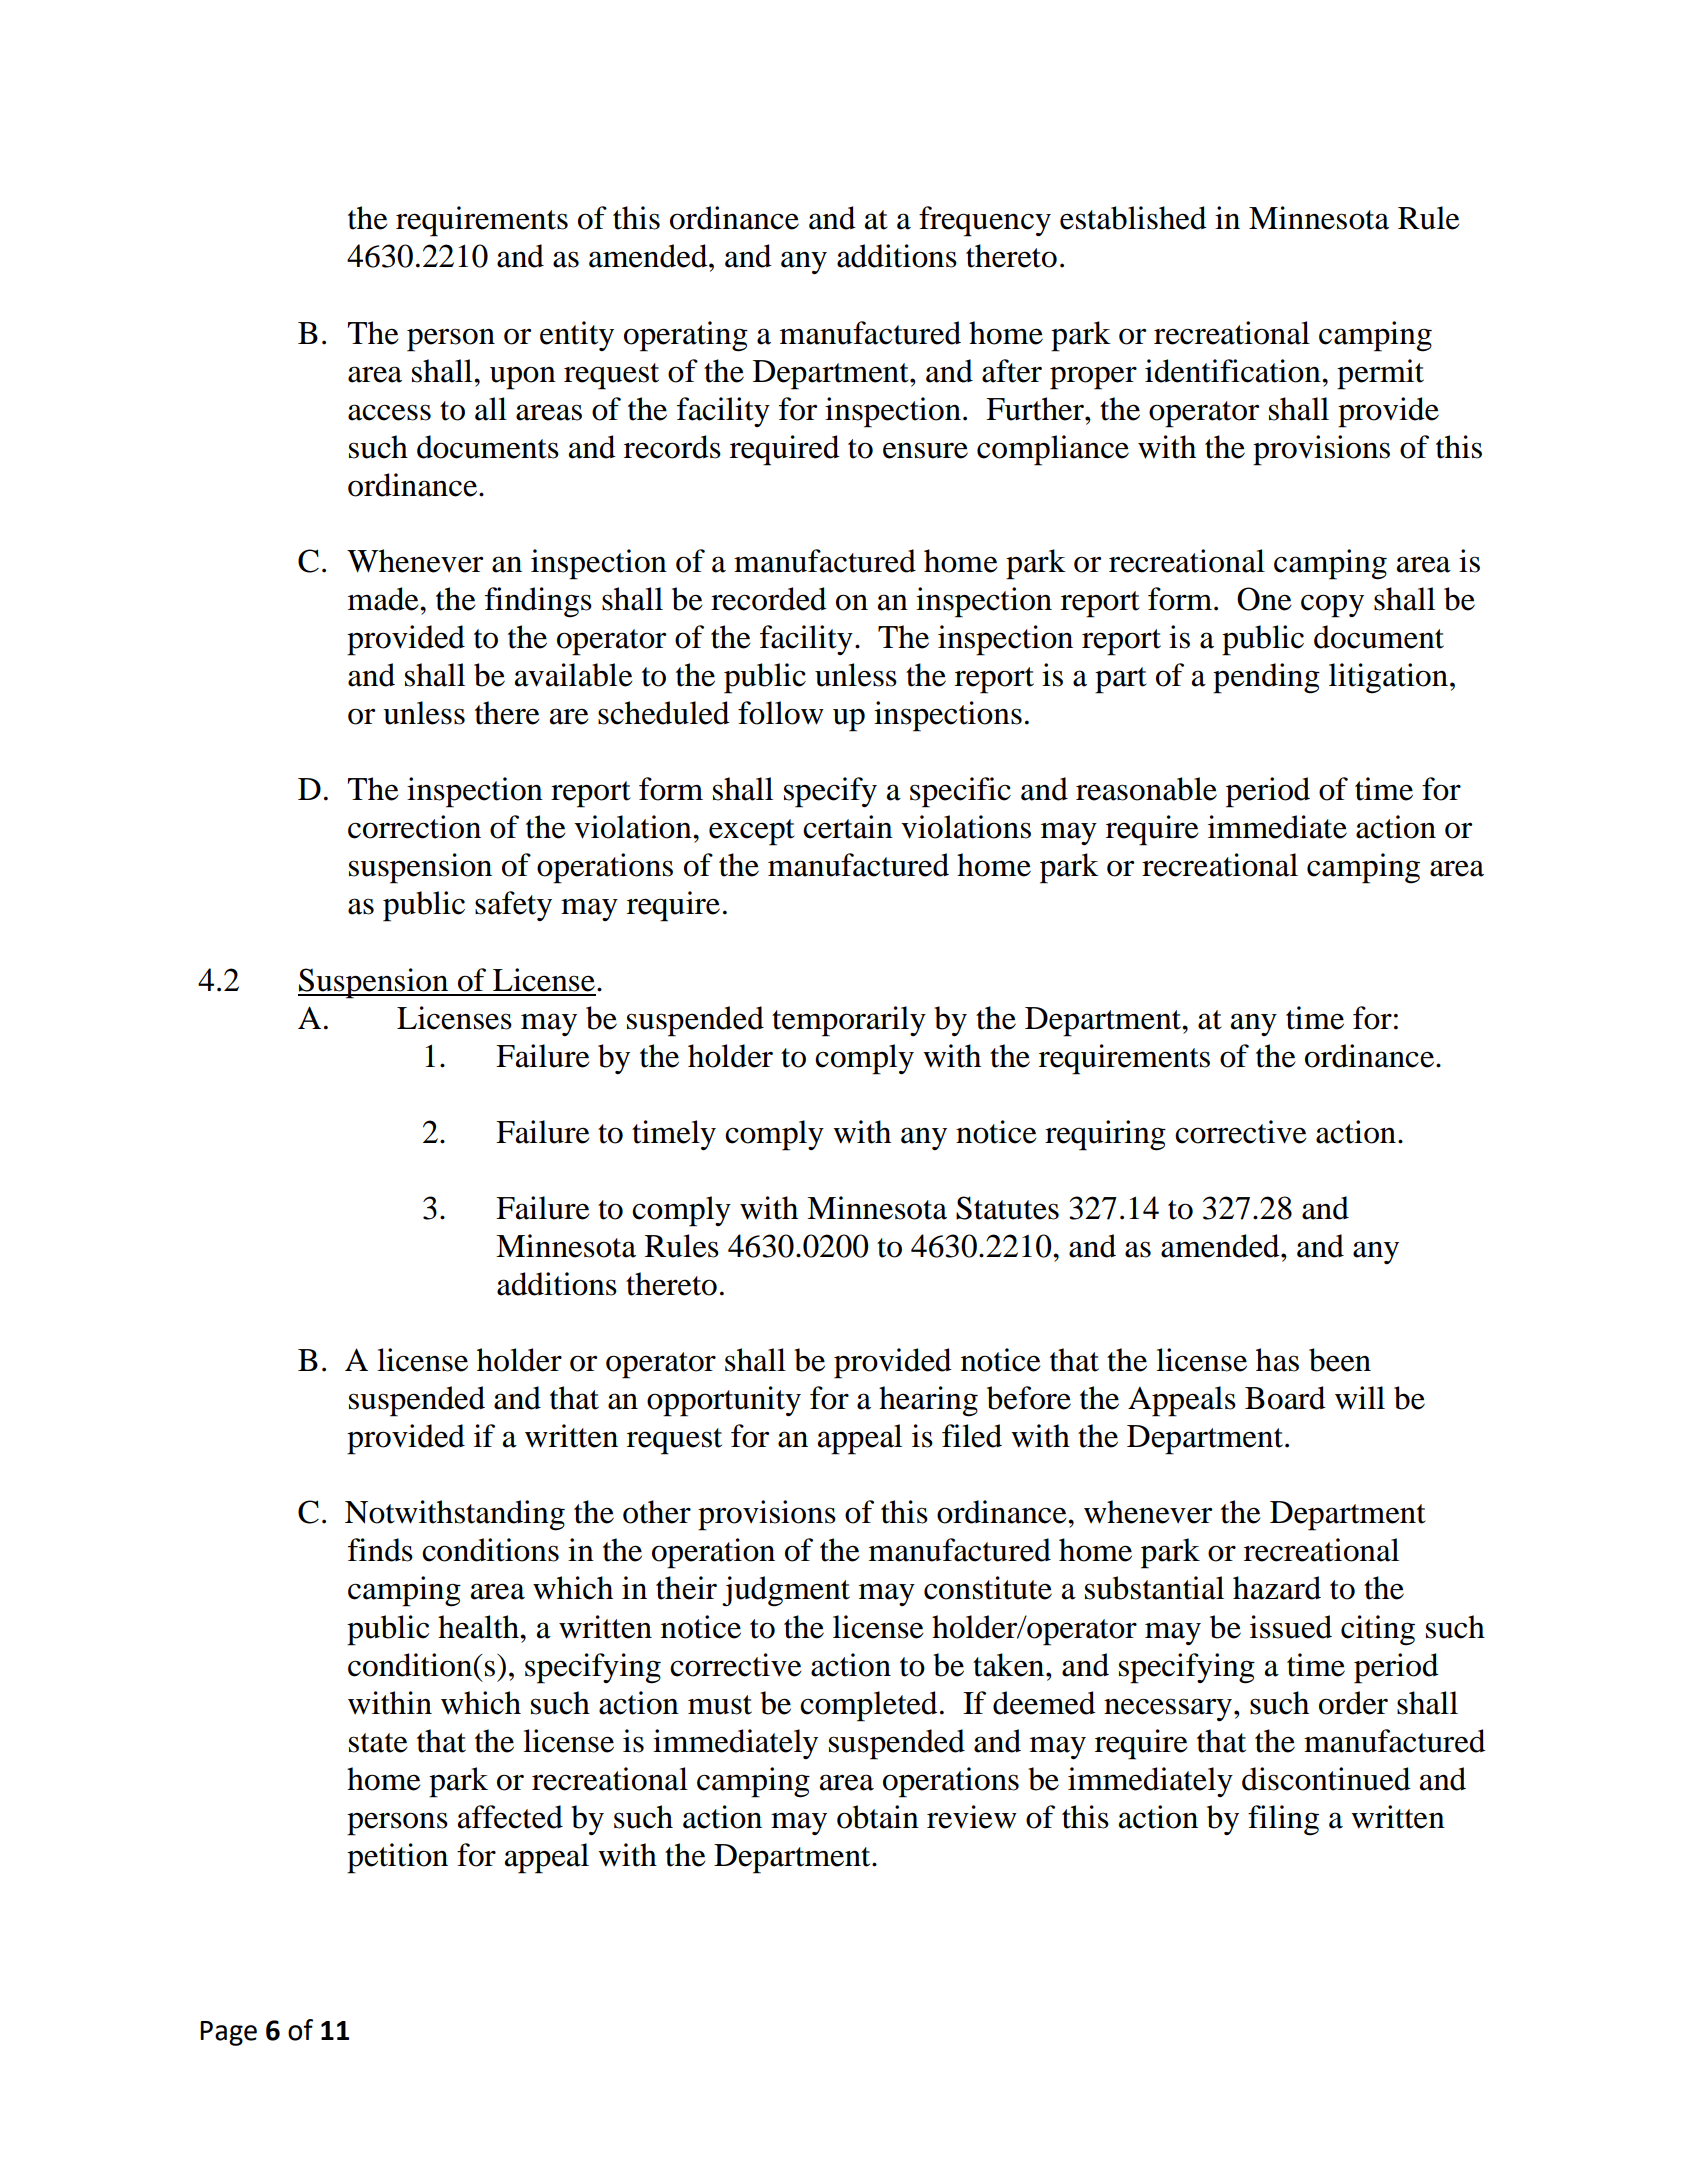 The height and width of the screenshot is (2184, 1688). I want to click on access, so click(389, 412).
